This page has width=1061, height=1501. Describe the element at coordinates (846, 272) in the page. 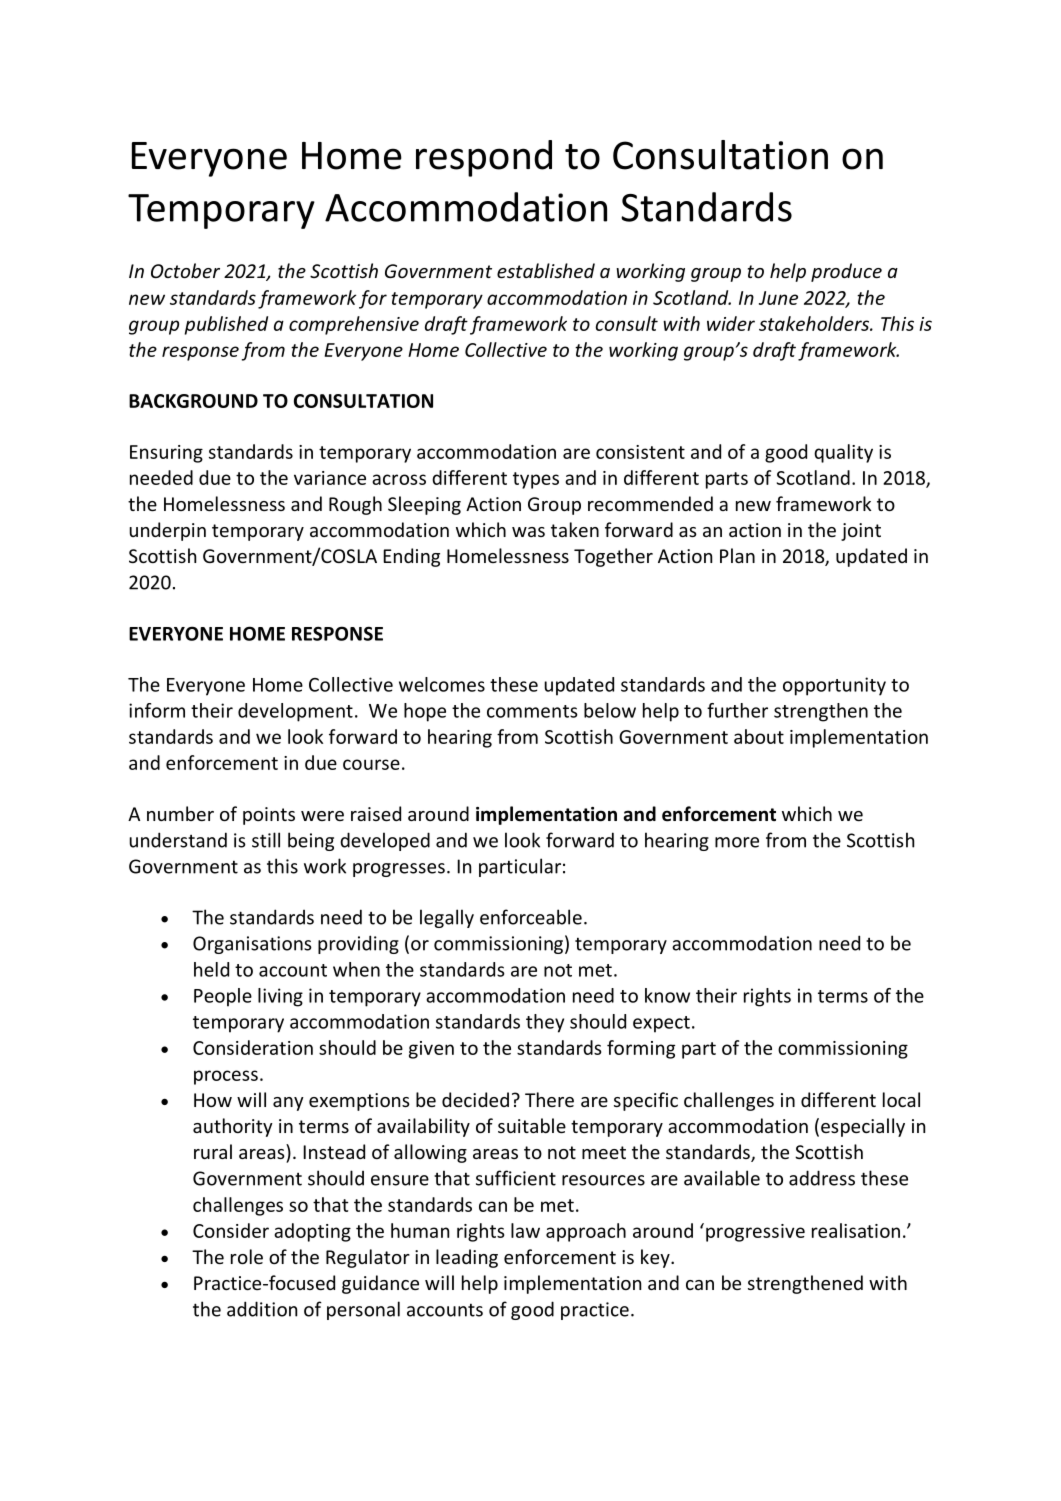

I see `produce` at that location.
